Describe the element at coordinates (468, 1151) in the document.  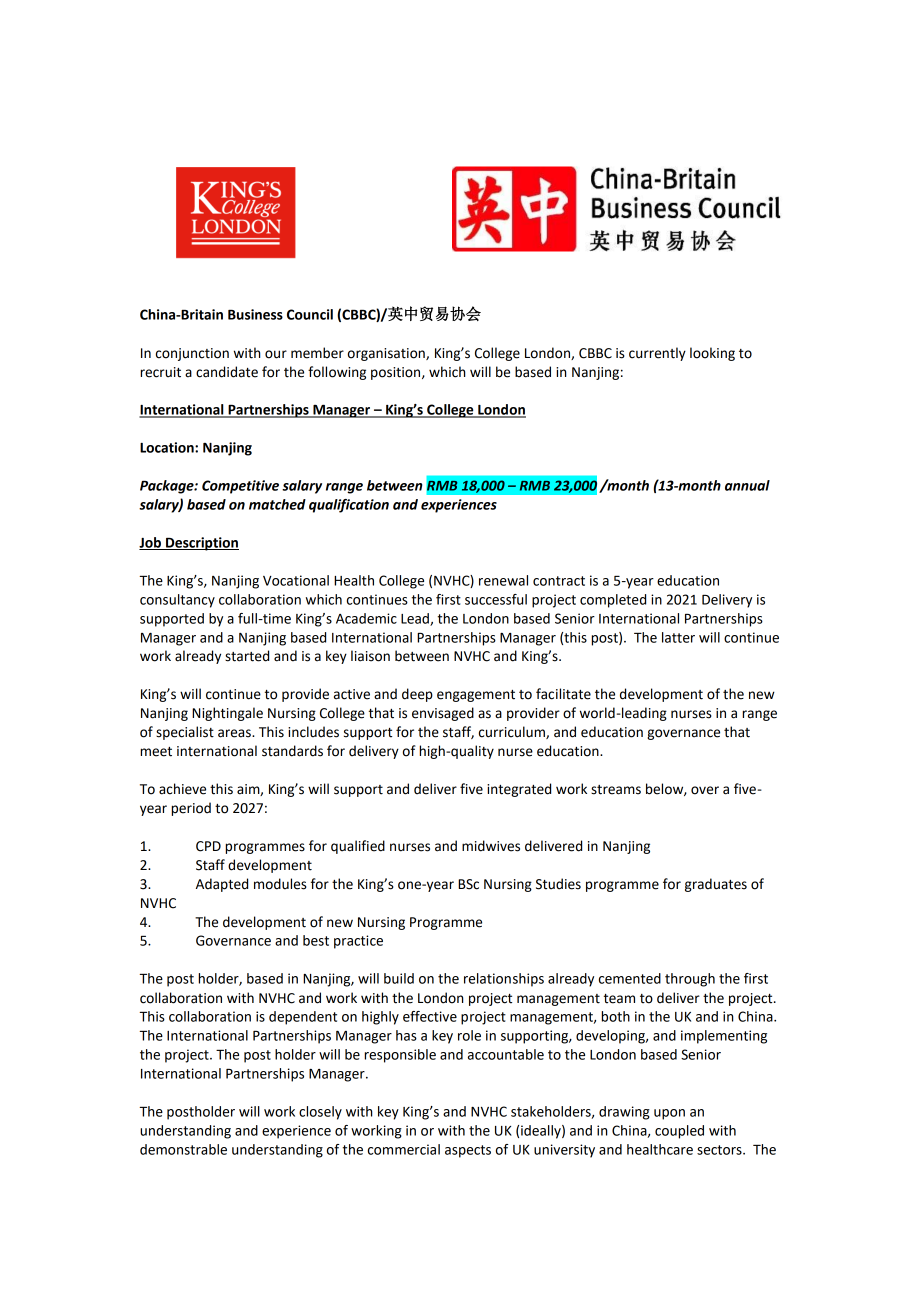
I see `aspects` at that location.
